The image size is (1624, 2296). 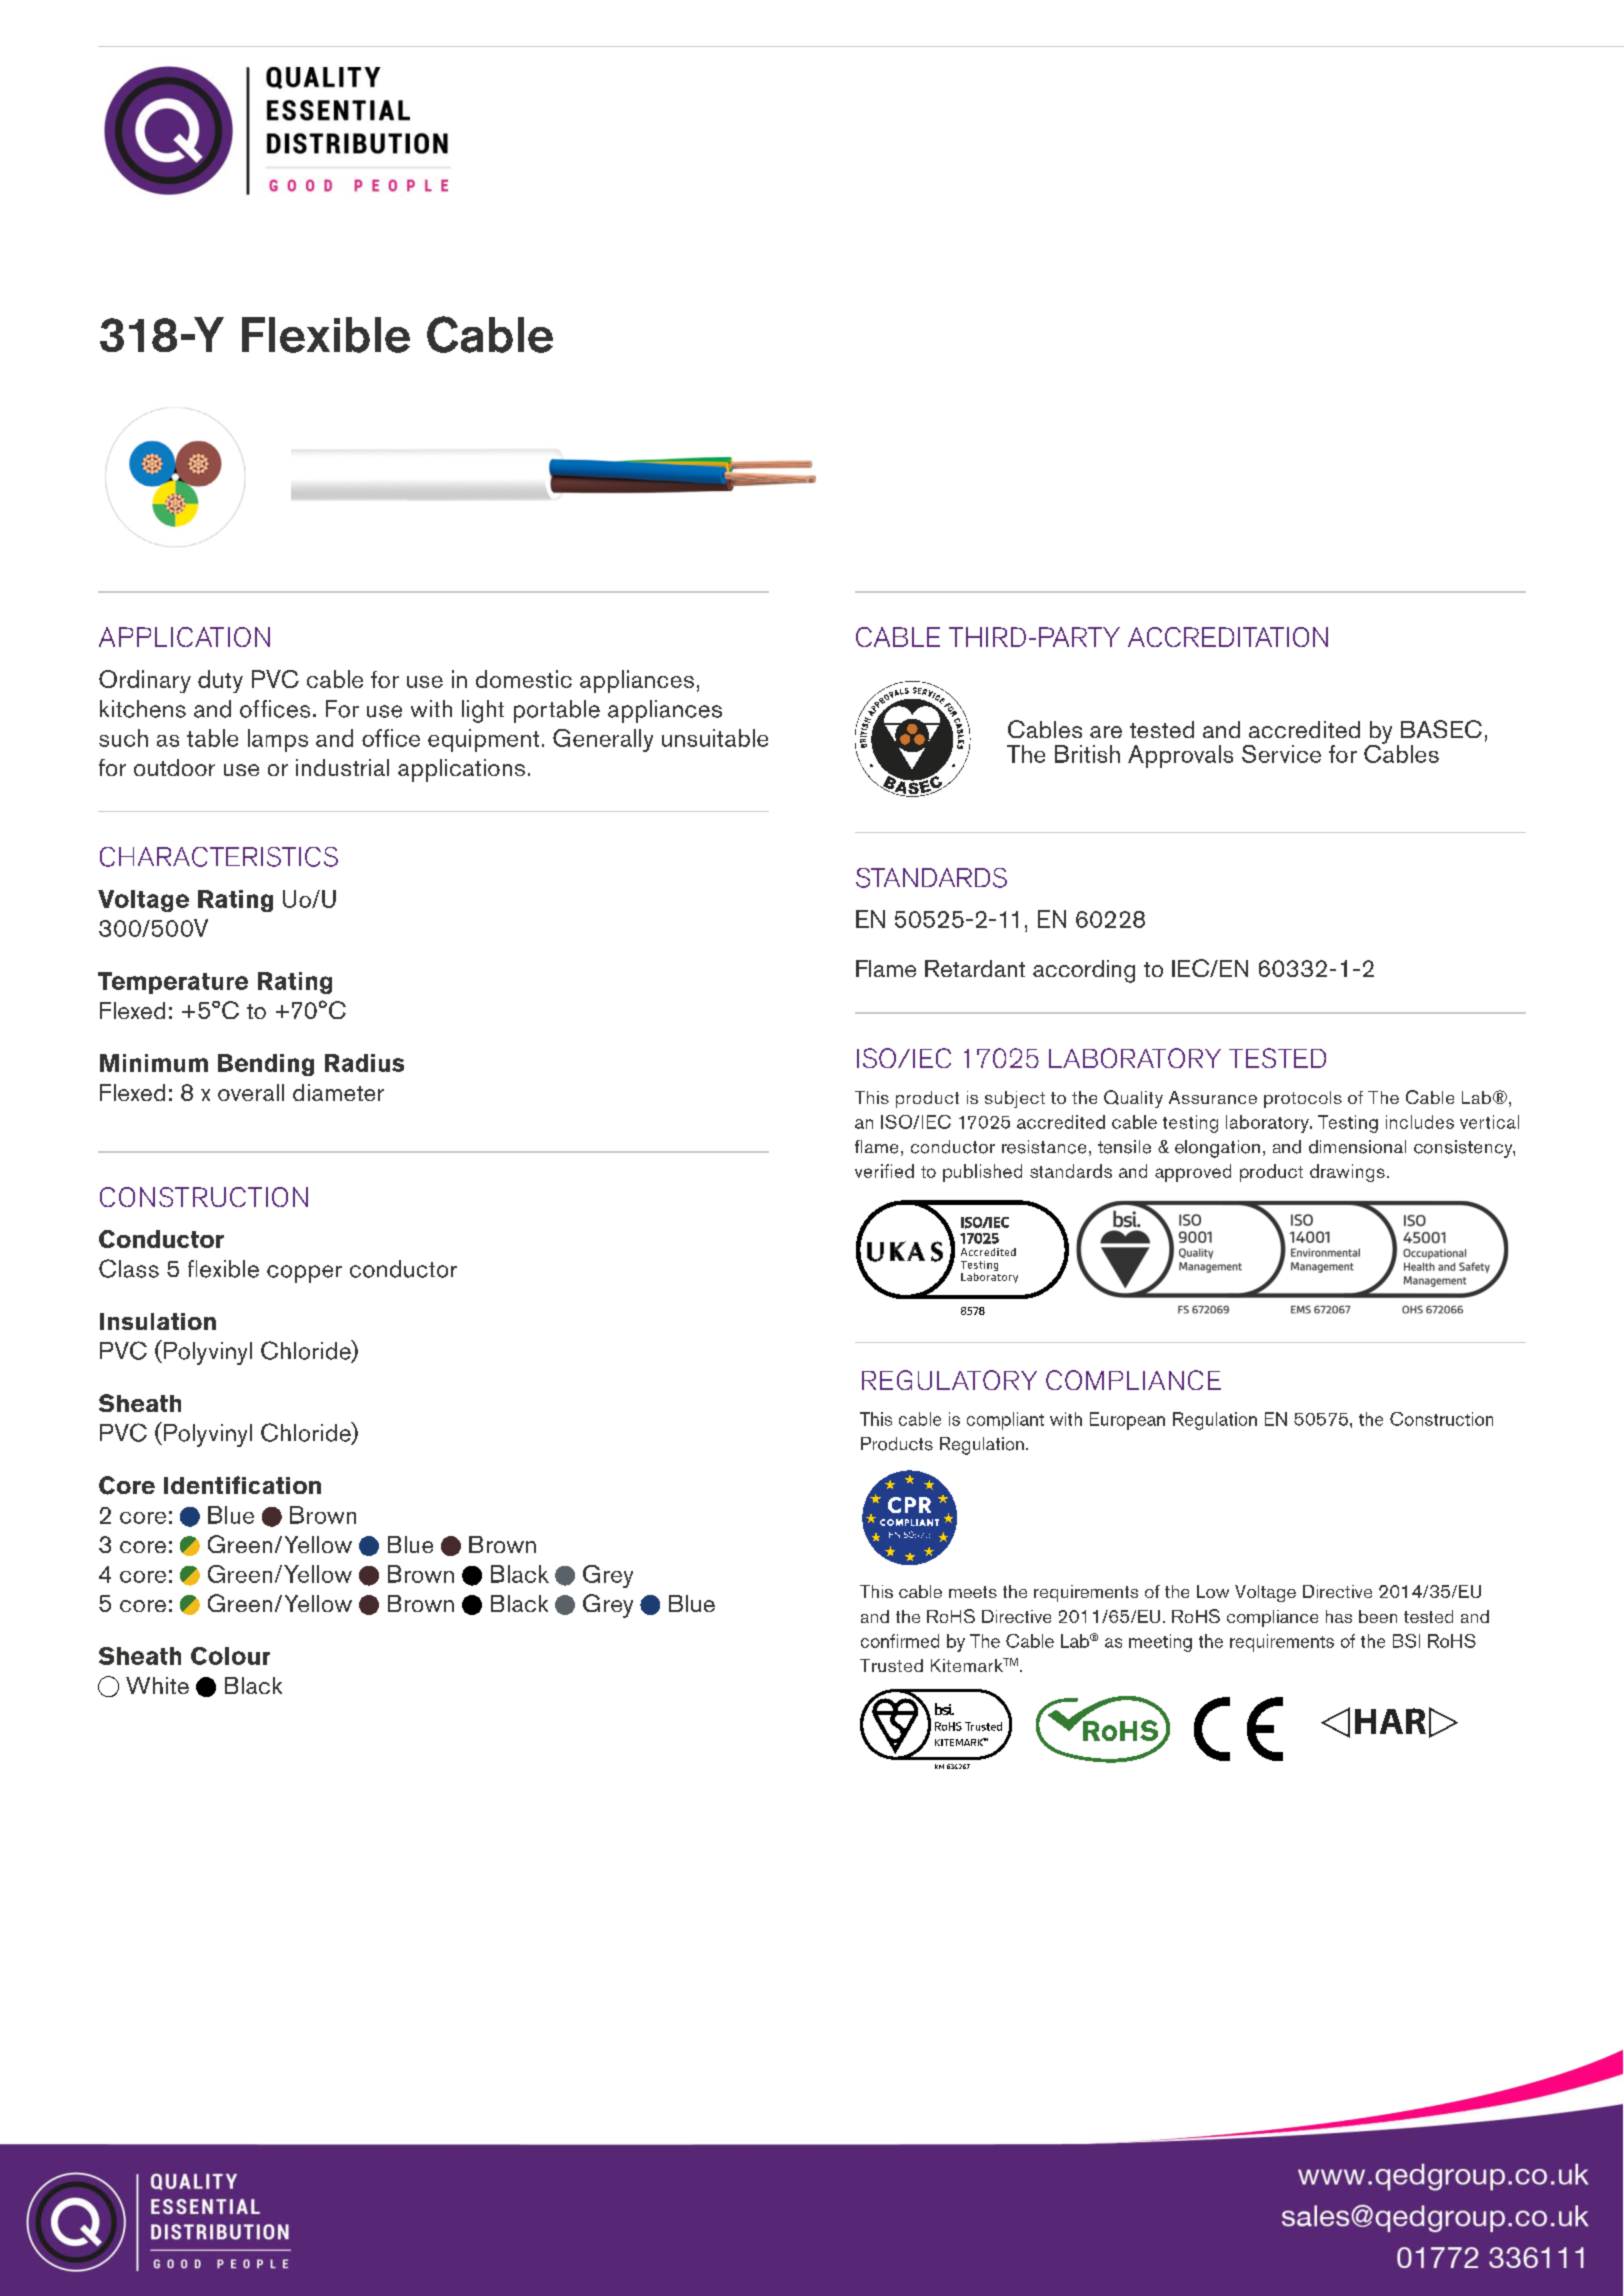 I want to click on confirmed, so click(x=900, y=1641).
